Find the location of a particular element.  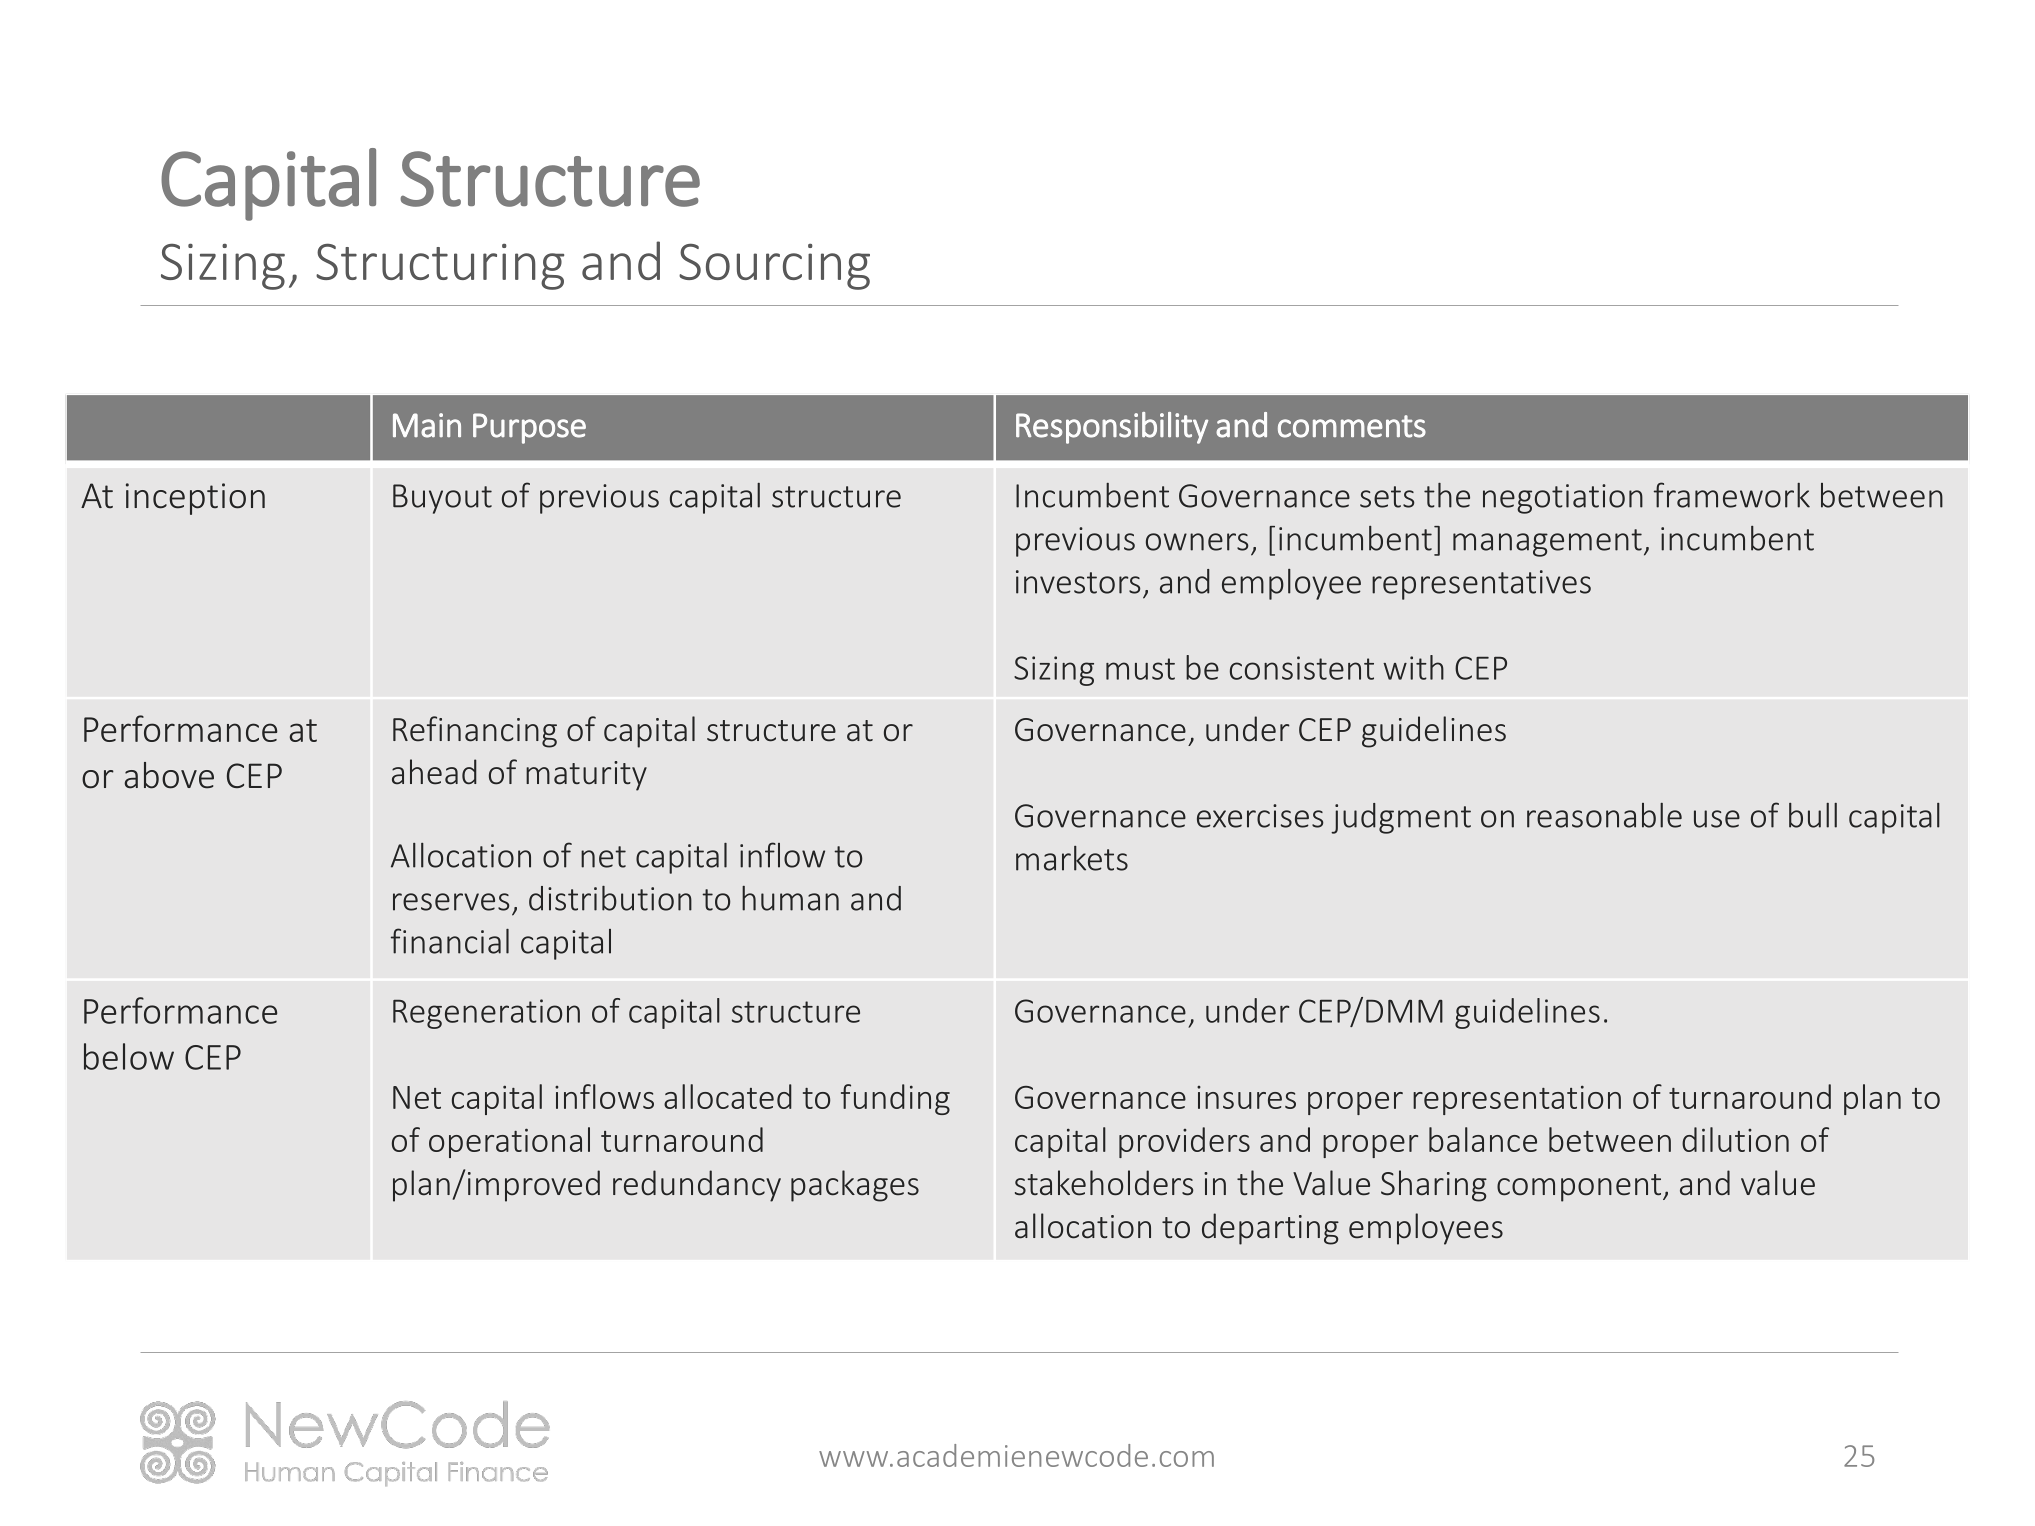

reasonable is located at coordinates (1604, 815).
